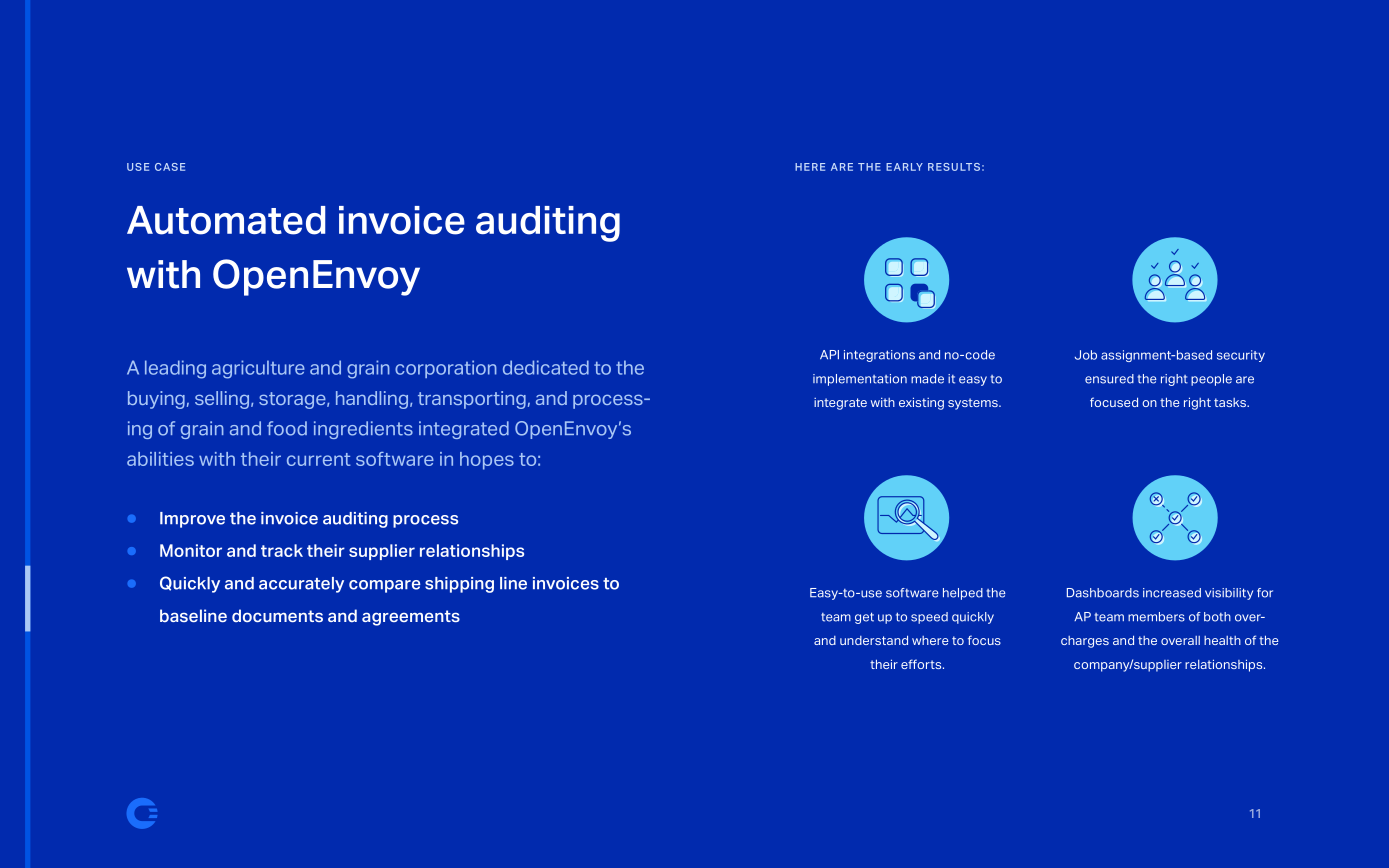 The width and height of the screenshot is (1389, 868). Describe the element at coordinates (282, 550) in the screenshot. I see `track` at that location.
